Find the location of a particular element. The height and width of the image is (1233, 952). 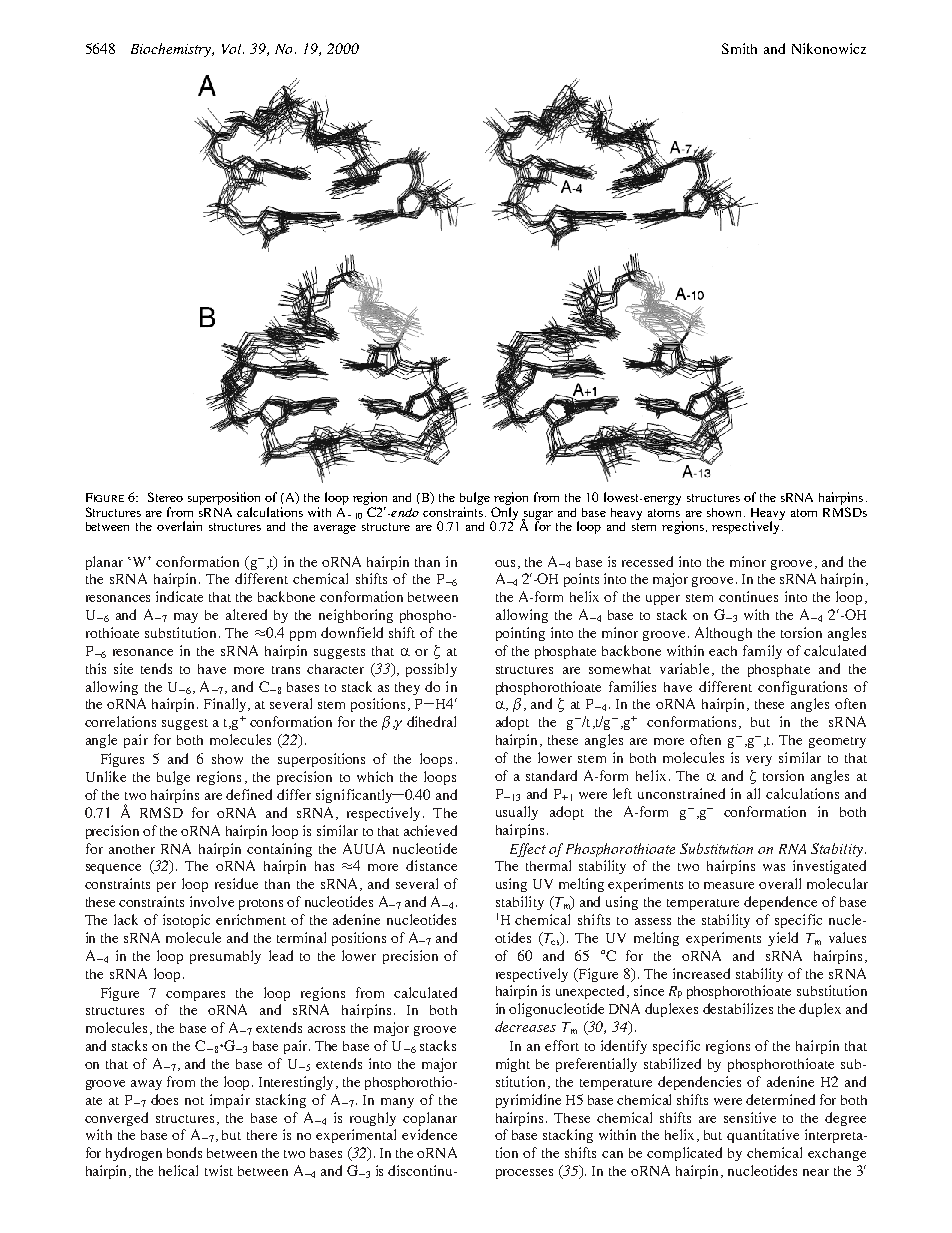

pointing is located at coordinates (520, 634).
